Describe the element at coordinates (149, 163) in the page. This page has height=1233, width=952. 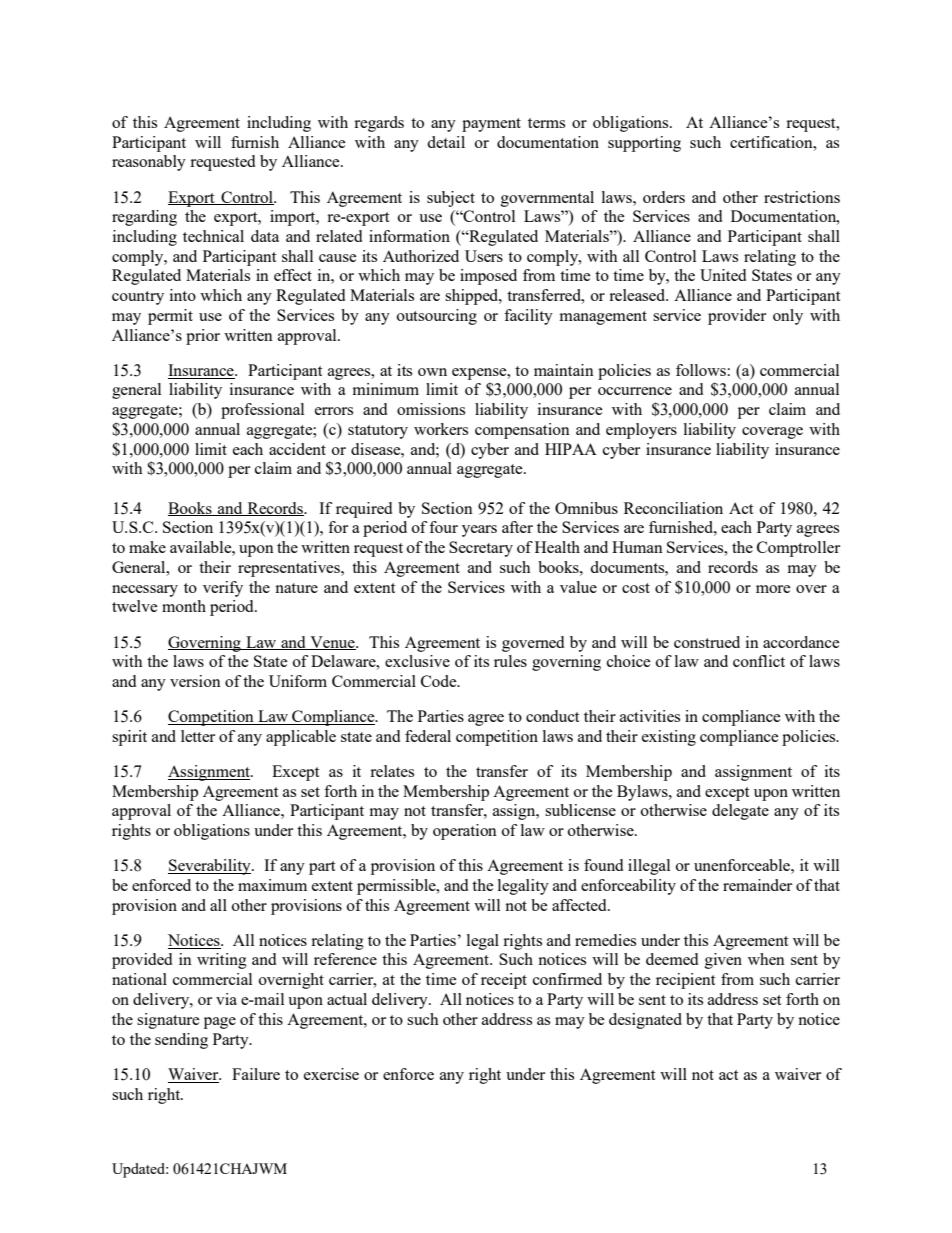
I see `reasonably` at that location.
